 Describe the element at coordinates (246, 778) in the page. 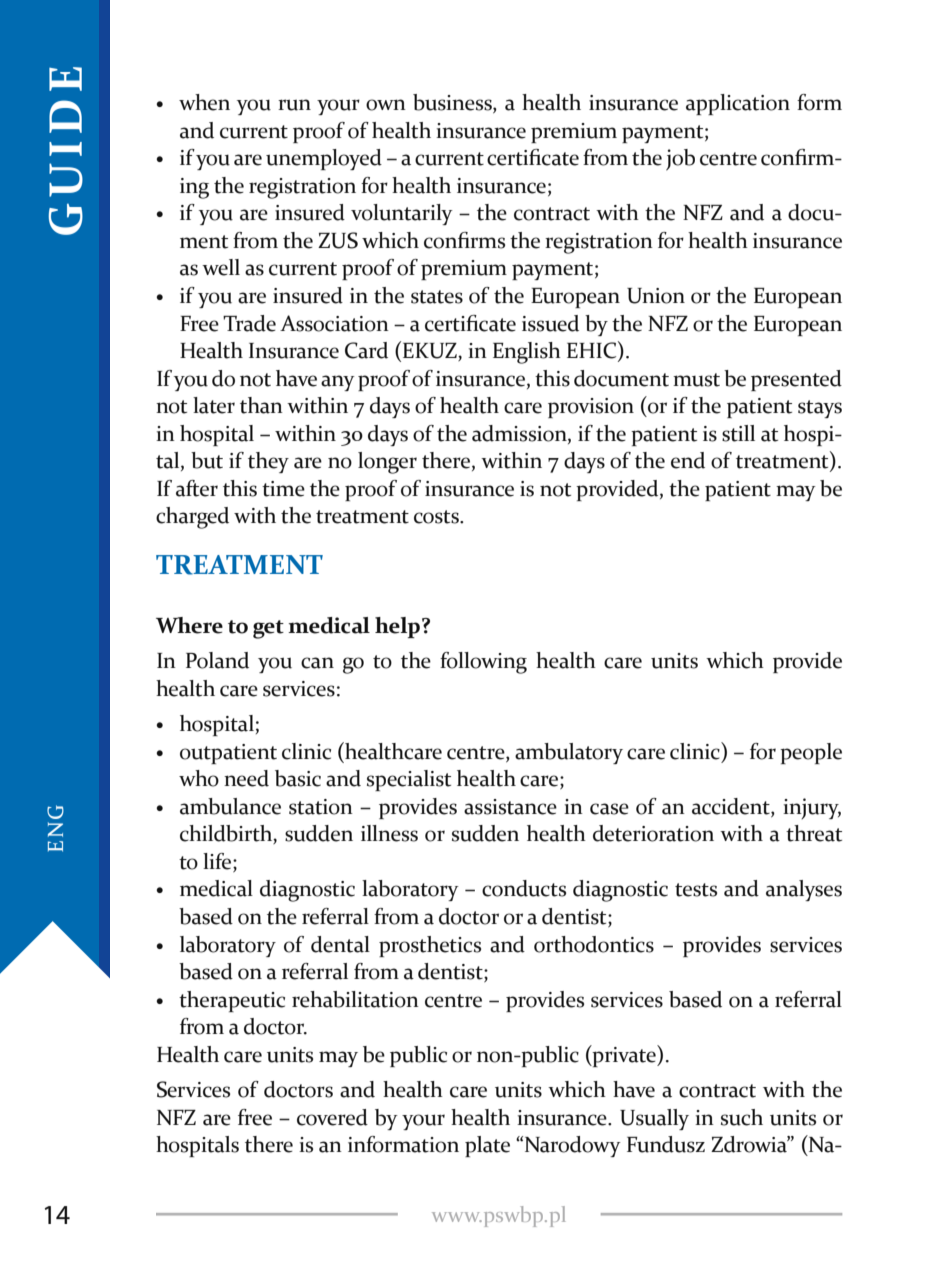

I see `need` at that location.
